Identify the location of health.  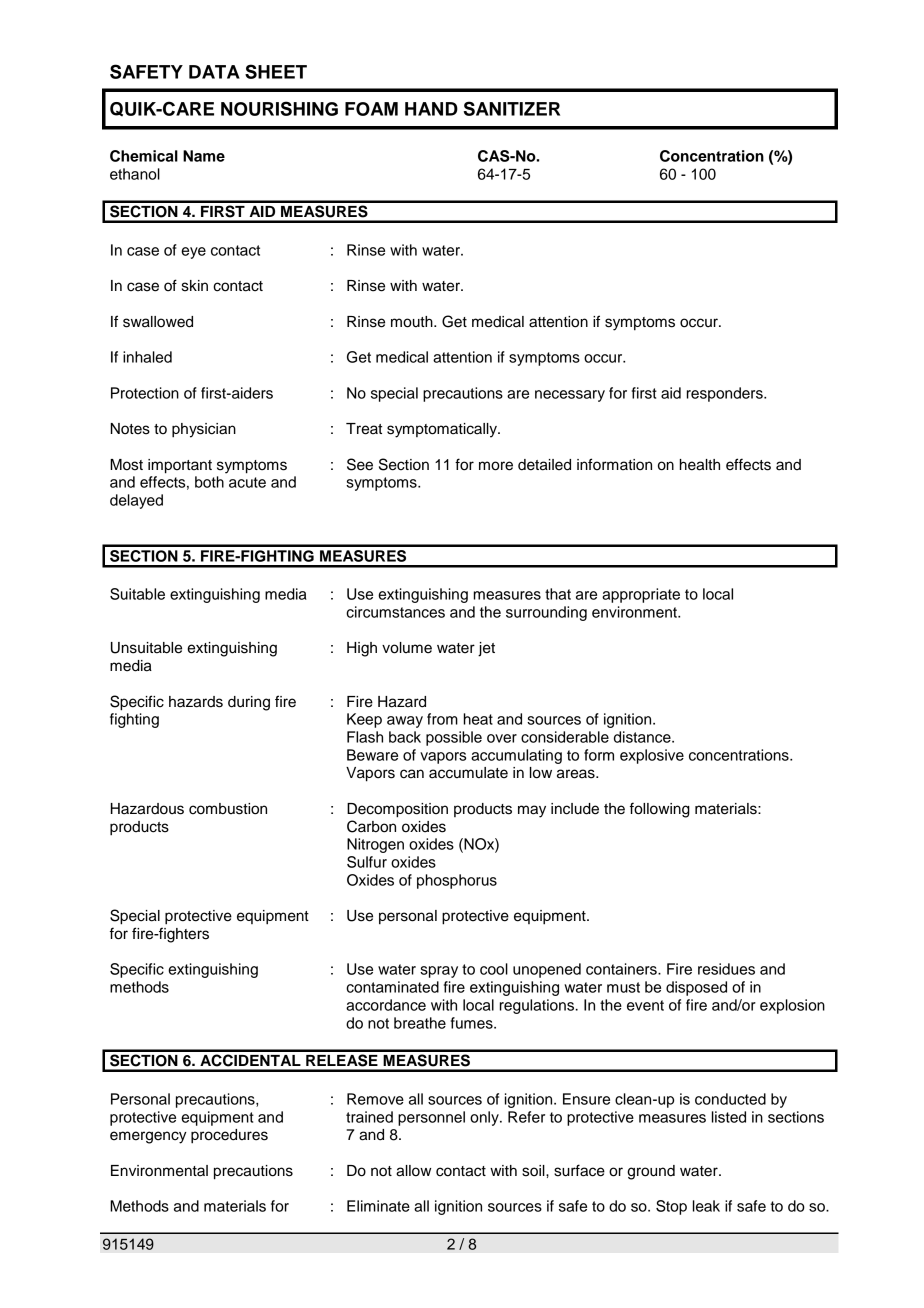
(700, 465).
